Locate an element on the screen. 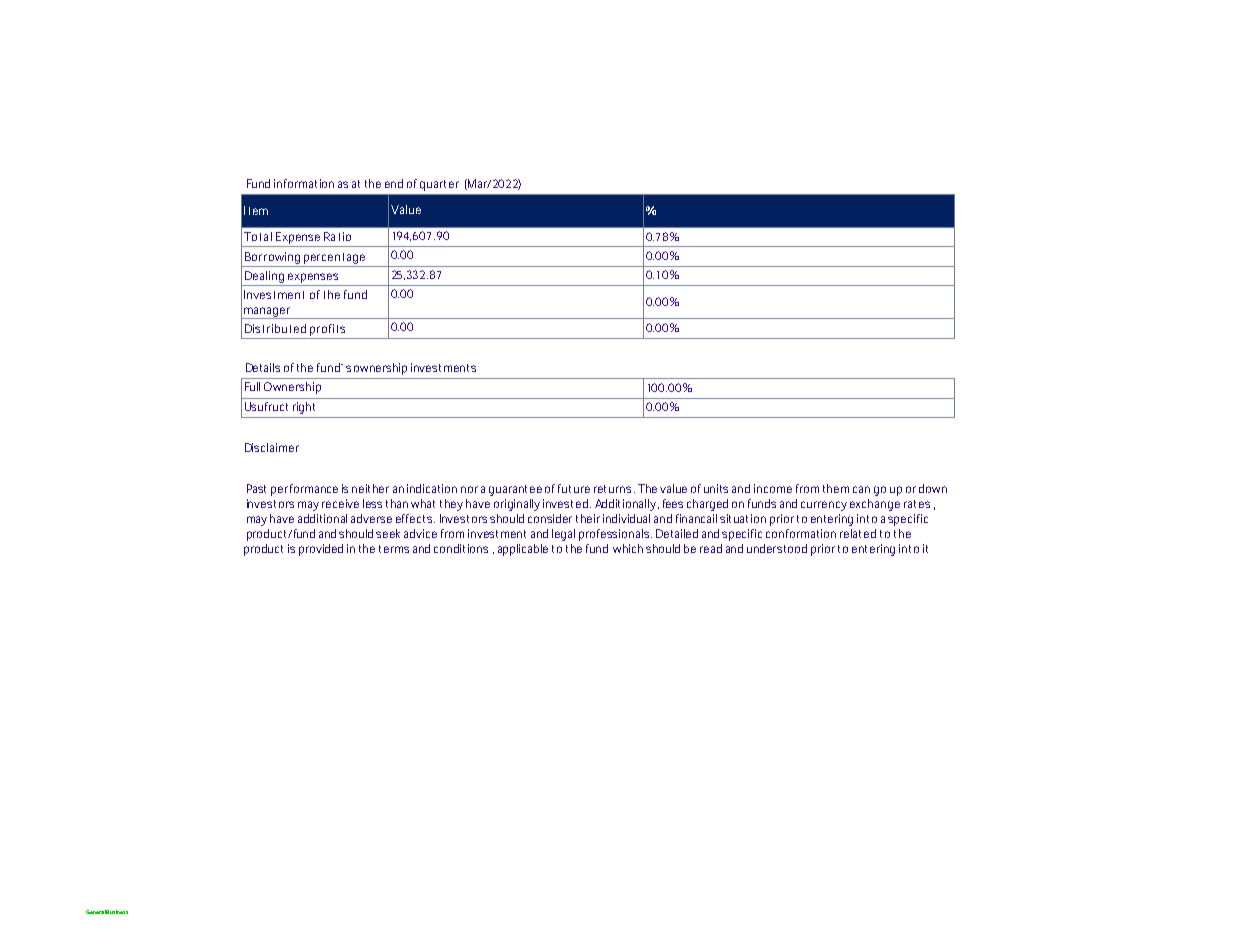 The image size is (1233, 952). future is located at coordinates (574, 488).
